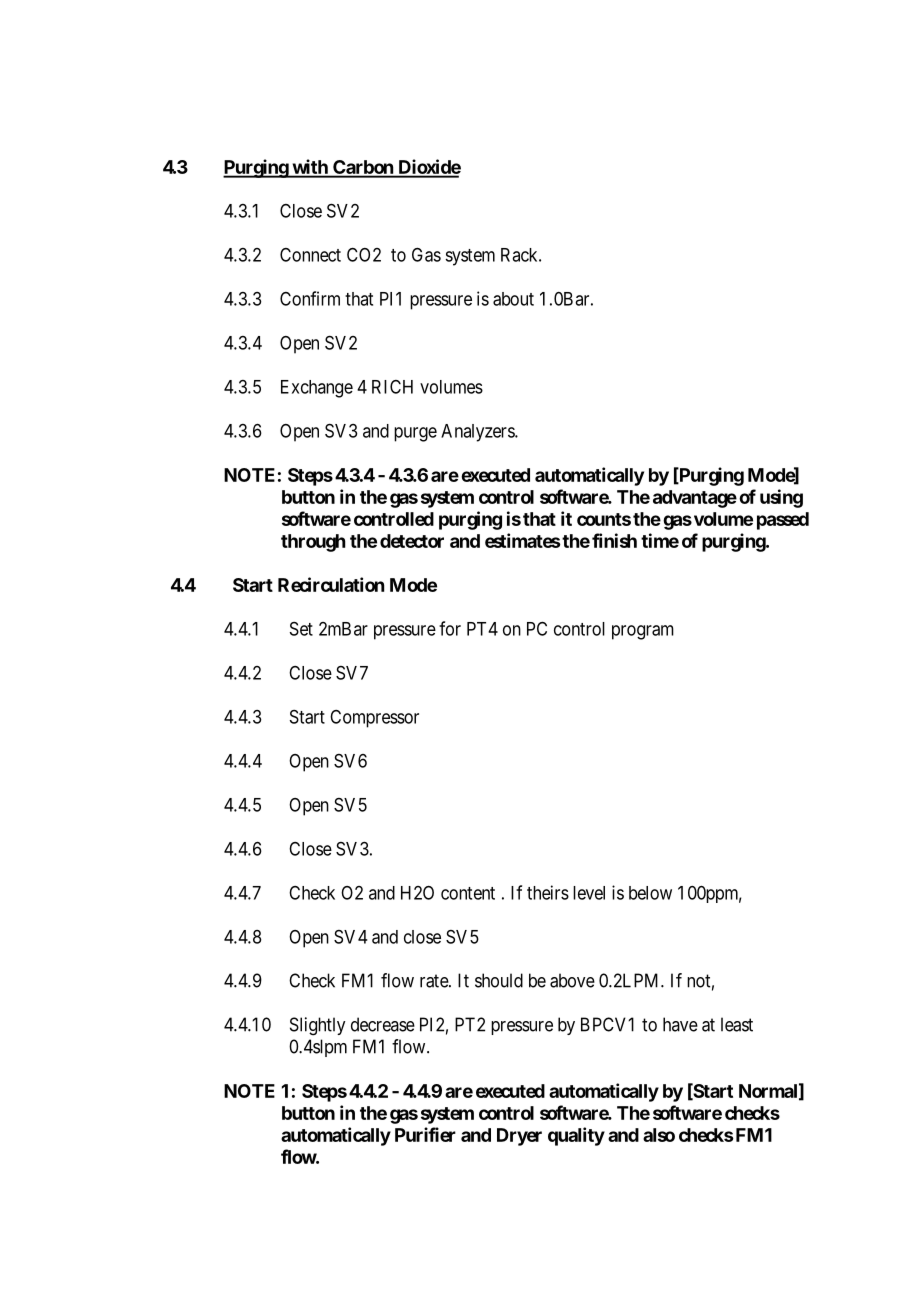 The image size is (924, 1308). I want to click on for, so click(450, 628).
